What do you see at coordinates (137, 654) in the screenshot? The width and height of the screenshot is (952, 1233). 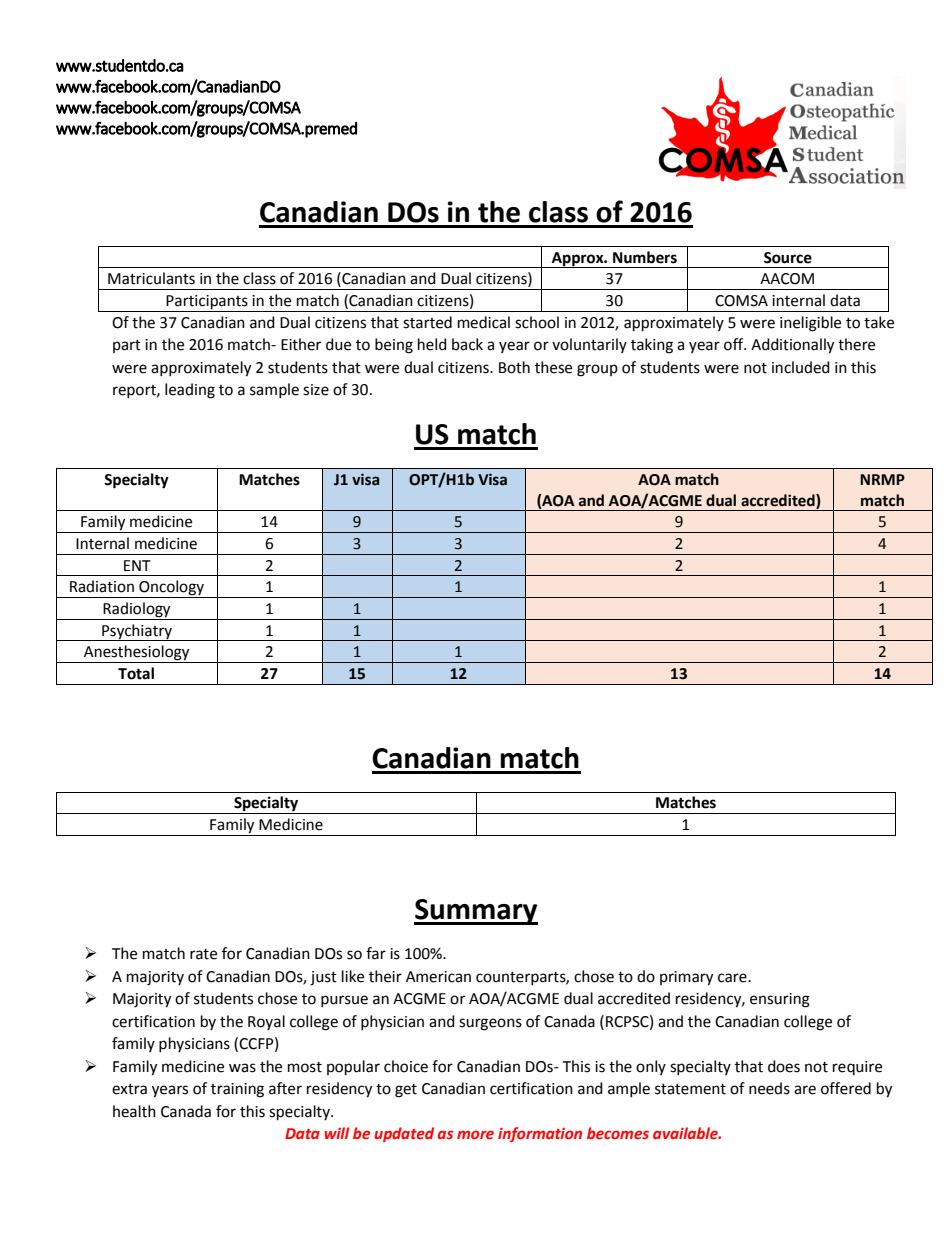 I see `Anesthesiology` at bounding box center [137, 654].
